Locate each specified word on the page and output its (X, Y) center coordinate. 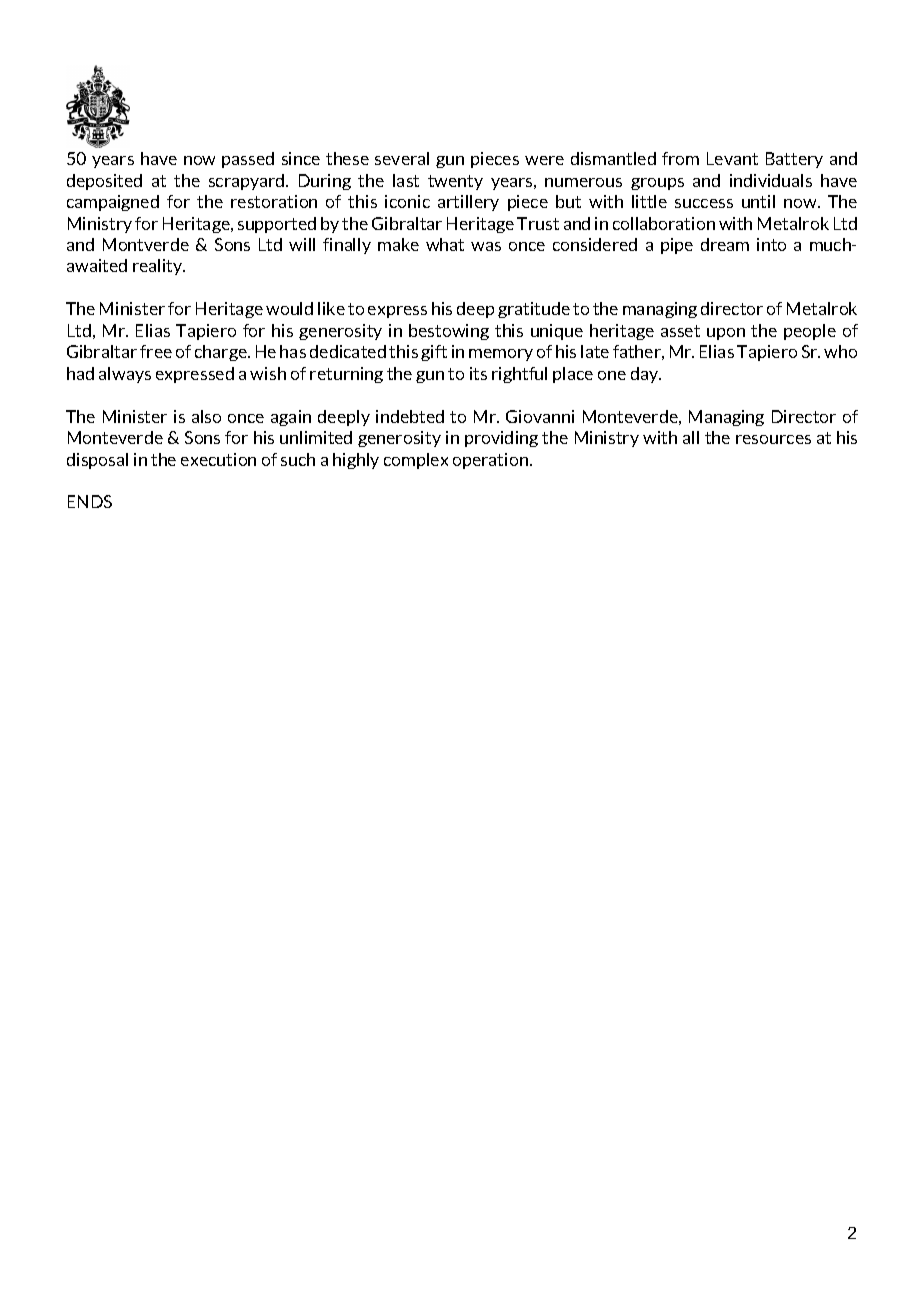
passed (248, 160)
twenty (455, 182)
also (206, 416)
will (302, 244)
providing (501, 439)
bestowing (449, 332)
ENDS (90, 501)
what (445, 244)
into (771, 244)
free (156, 351)
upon (726, 334)
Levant (732, 158)
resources (773, 439)
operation (492, 461)
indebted (410, 416)
